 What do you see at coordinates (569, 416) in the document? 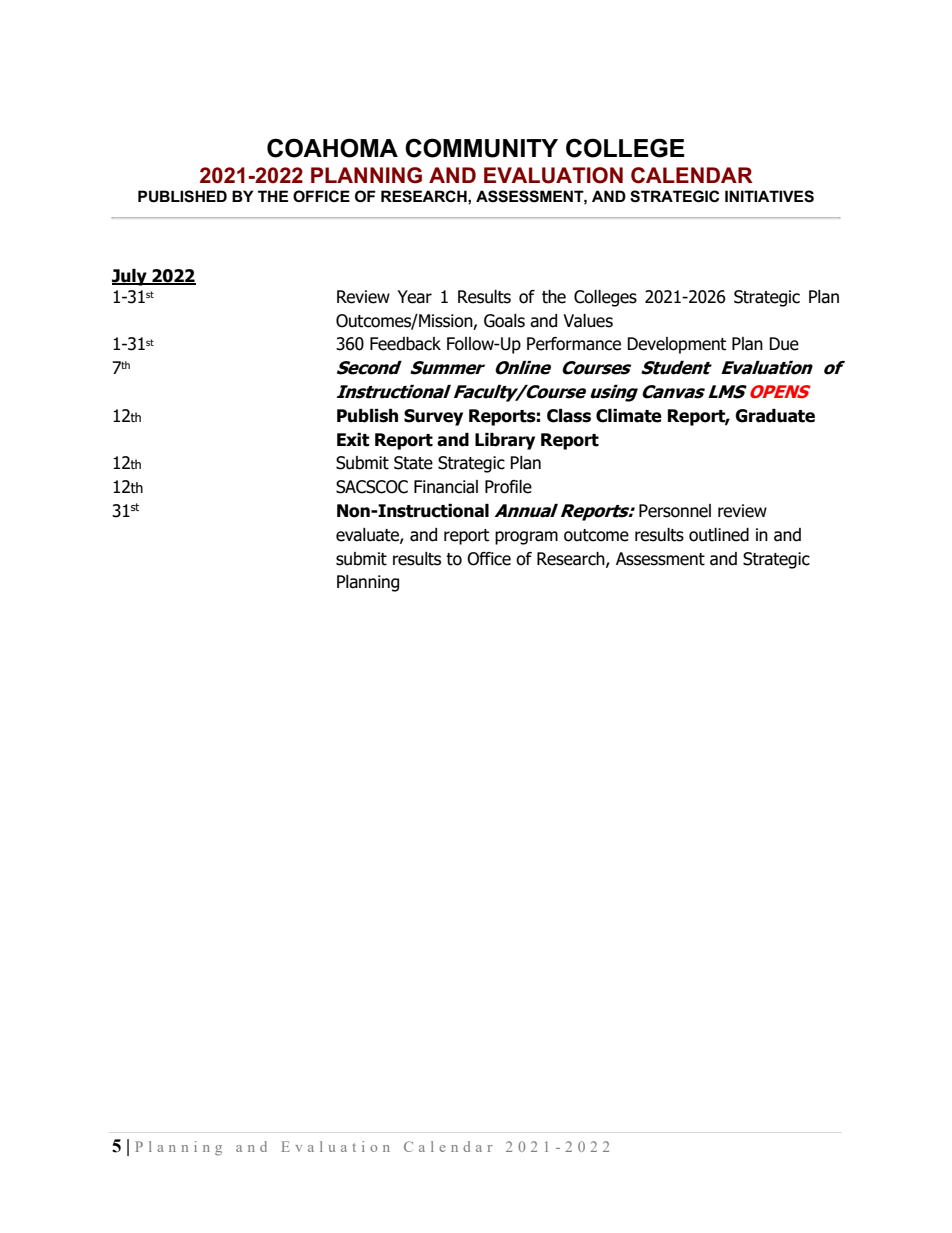
I see `Class` at bounding box center [569, 416].
